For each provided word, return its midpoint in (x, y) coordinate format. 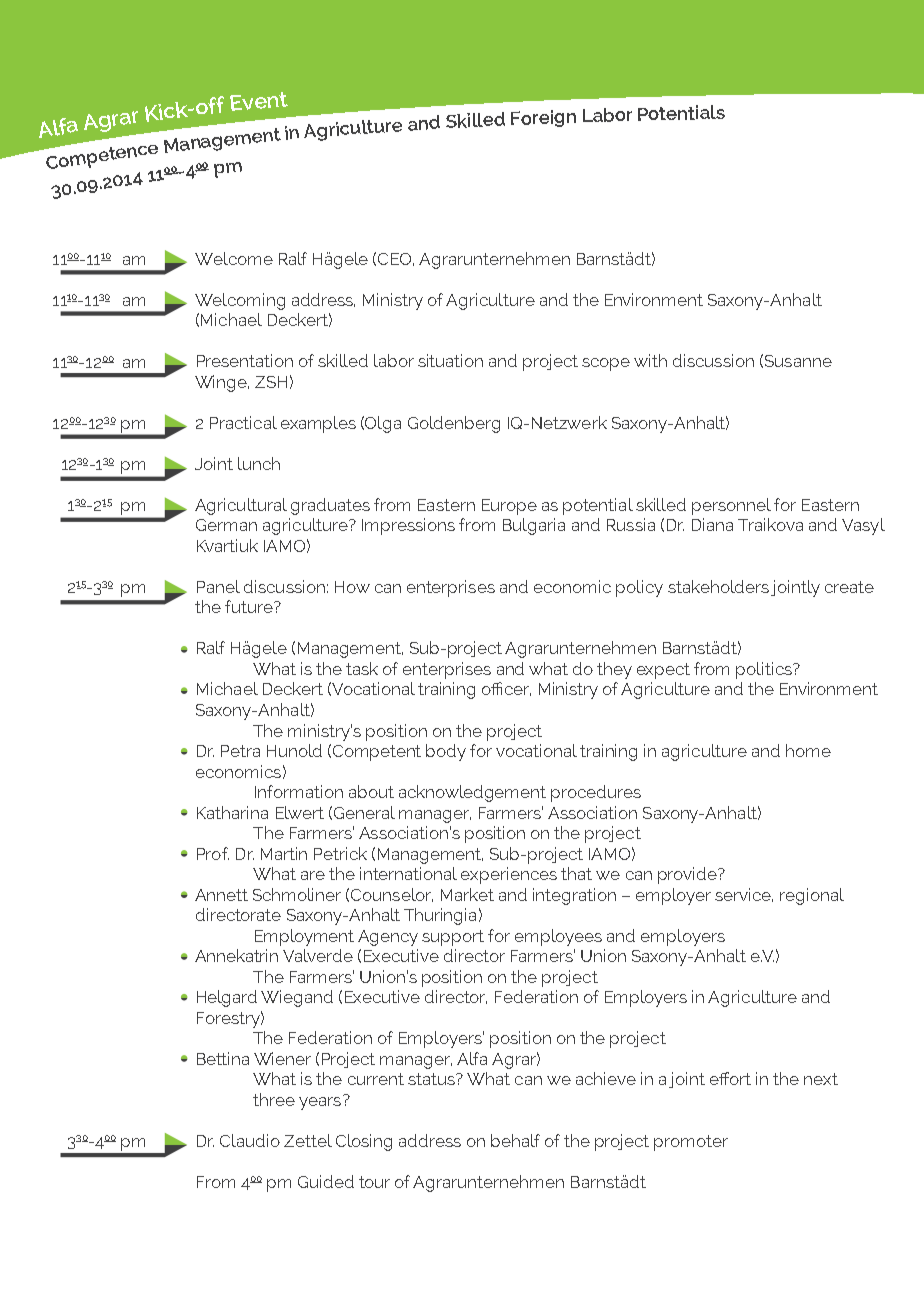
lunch (259, 463)
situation (450, 360)
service (744, 895)
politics (765, 670)
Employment (304, 937)
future (250, 606)
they (614, 670)
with (650, 360)
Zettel (308, 1140)
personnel (731, 506)
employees (558, 937)
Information (299, 791)
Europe (509, 507)
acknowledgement (472, 793)
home (808, 750)
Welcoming (240, 301)
